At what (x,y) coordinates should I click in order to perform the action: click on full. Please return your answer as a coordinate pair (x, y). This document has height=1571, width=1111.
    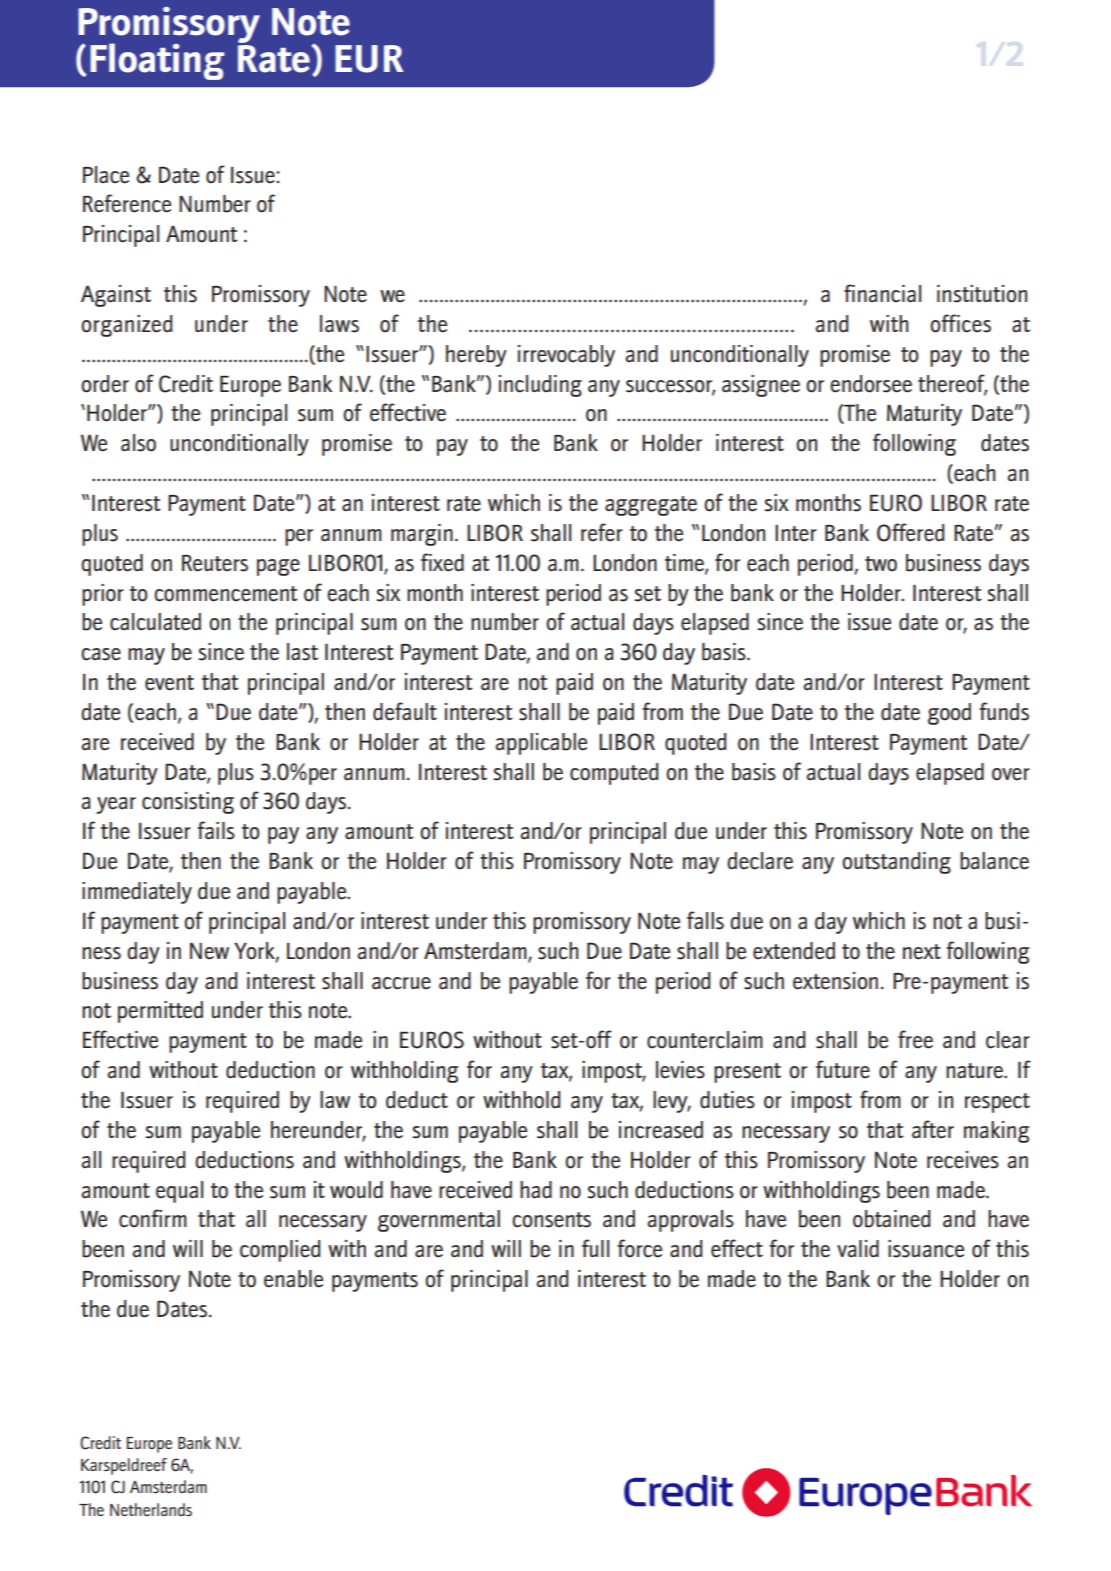
    Looking at the image, I should click on (595, 1248).
